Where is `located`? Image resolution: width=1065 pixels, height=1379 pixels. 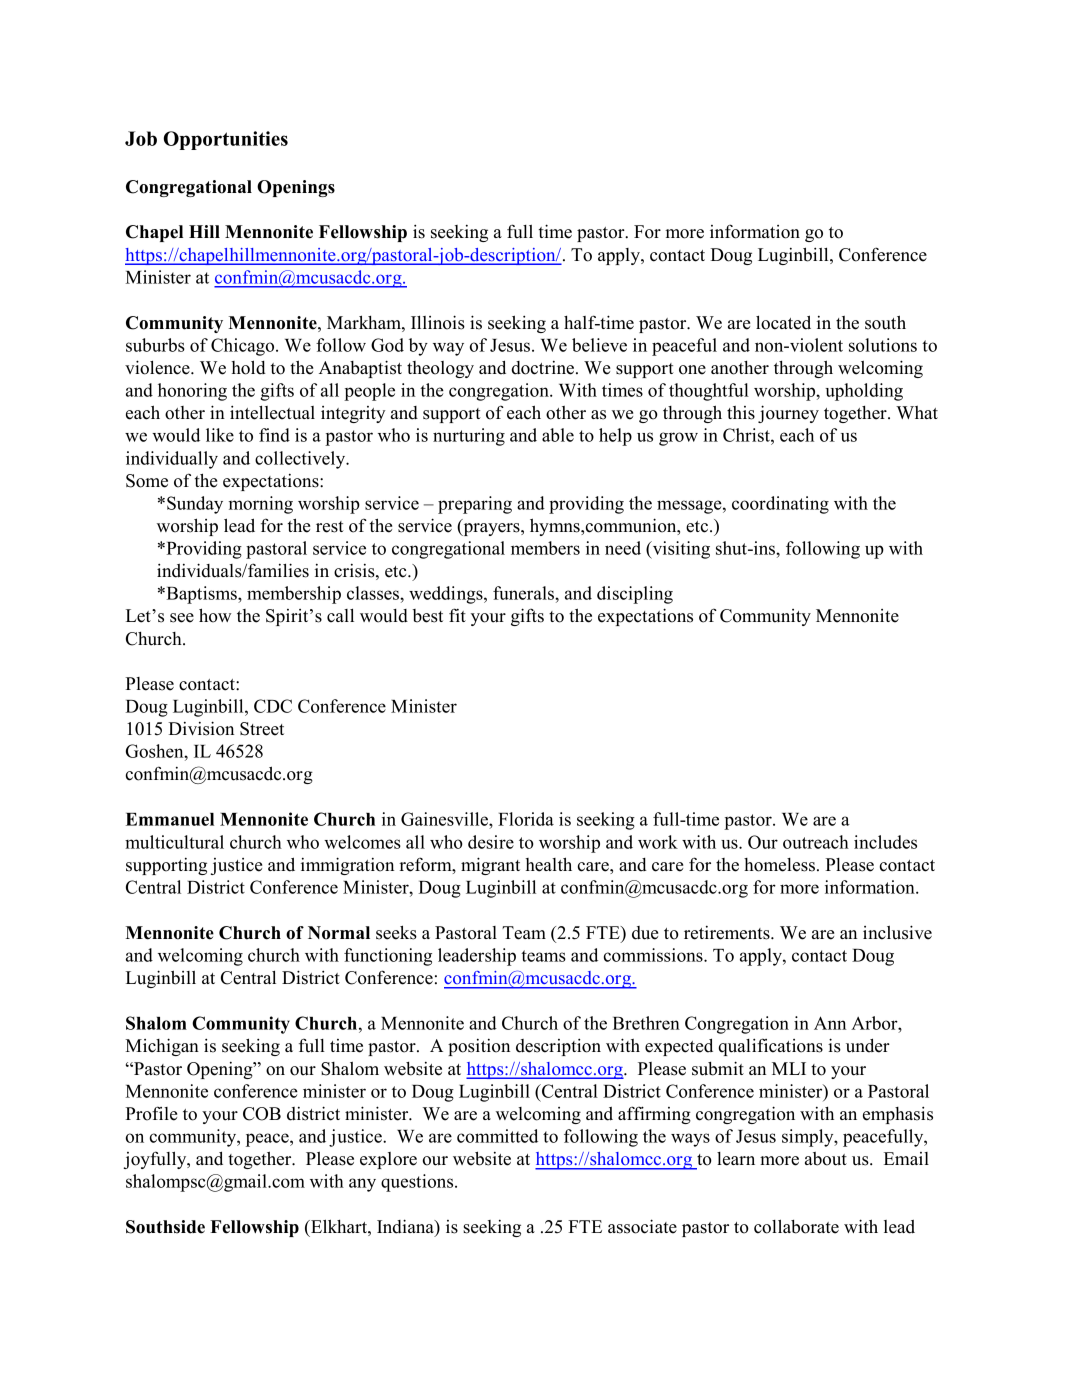
located is located at coordinates (783, 322).
